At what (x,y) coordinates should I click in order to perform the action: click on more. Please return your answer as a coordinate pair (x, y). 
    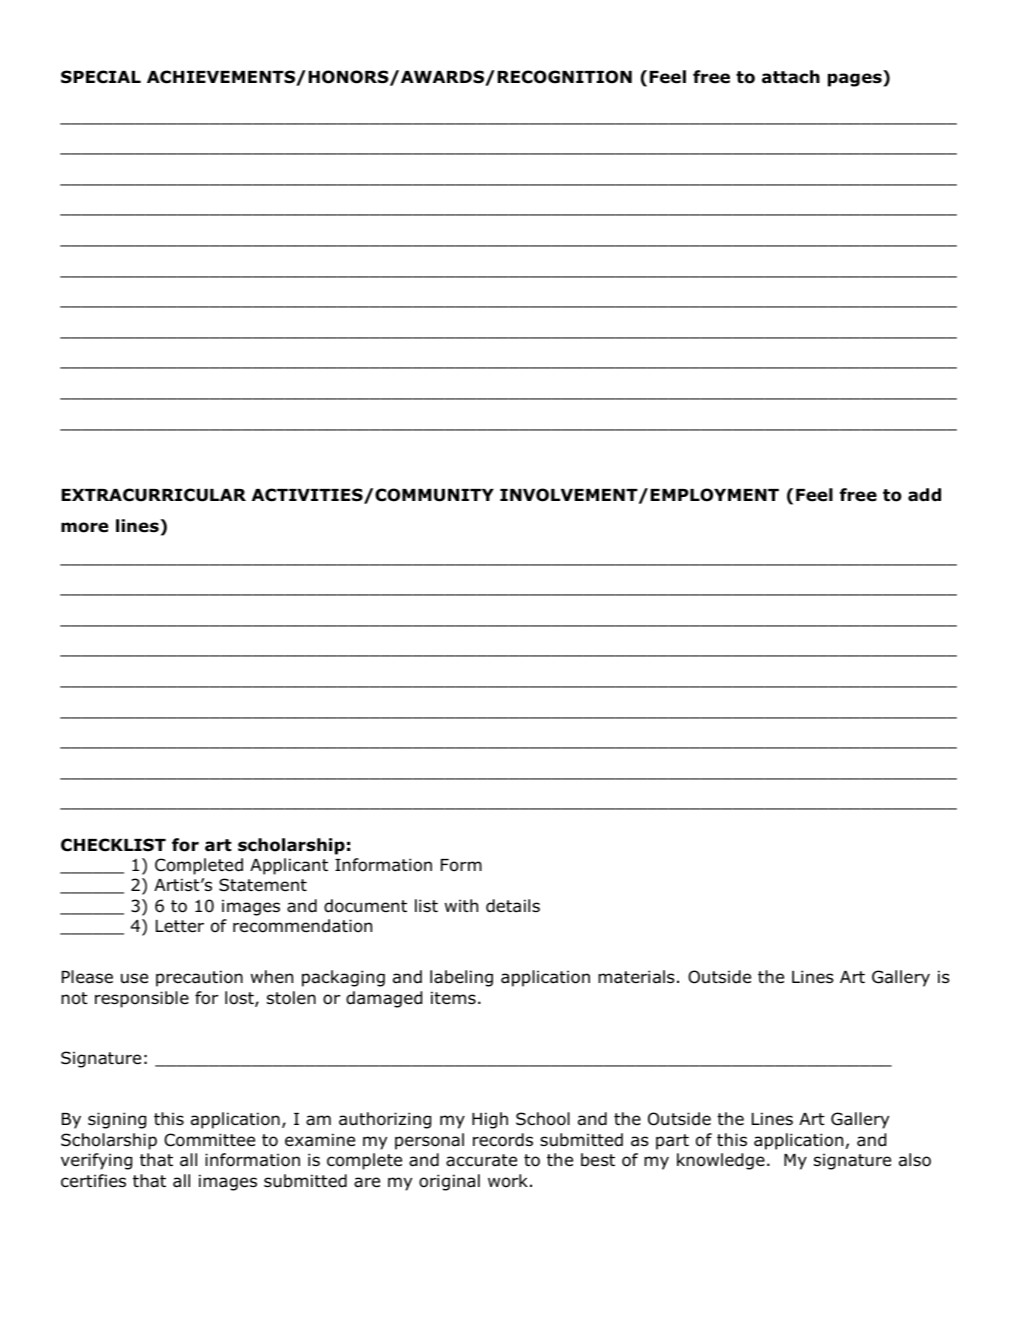
    Looking at the image, I should click on (84, 527).
